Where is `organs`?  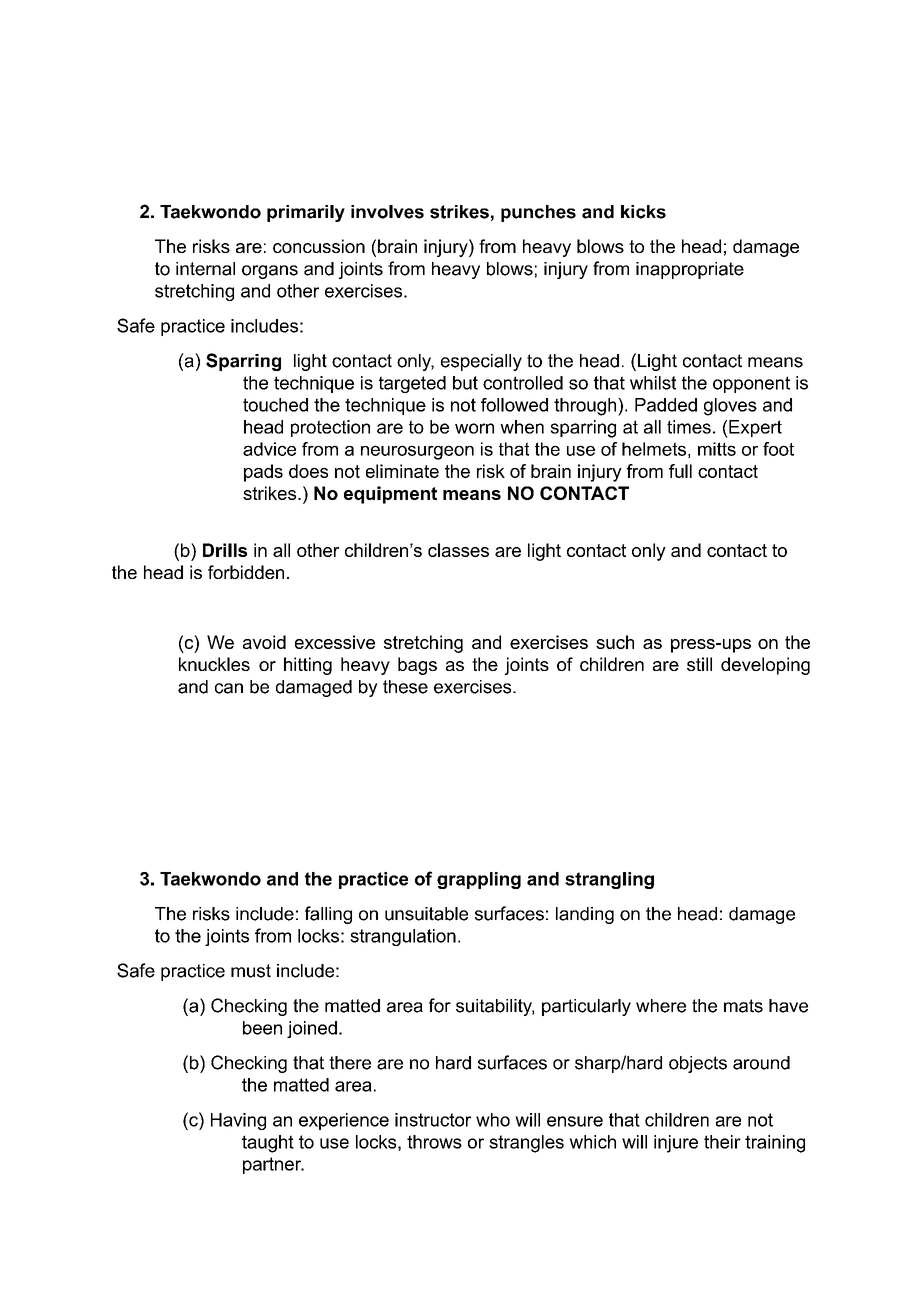
organs is located at coordinates (270, 272).
